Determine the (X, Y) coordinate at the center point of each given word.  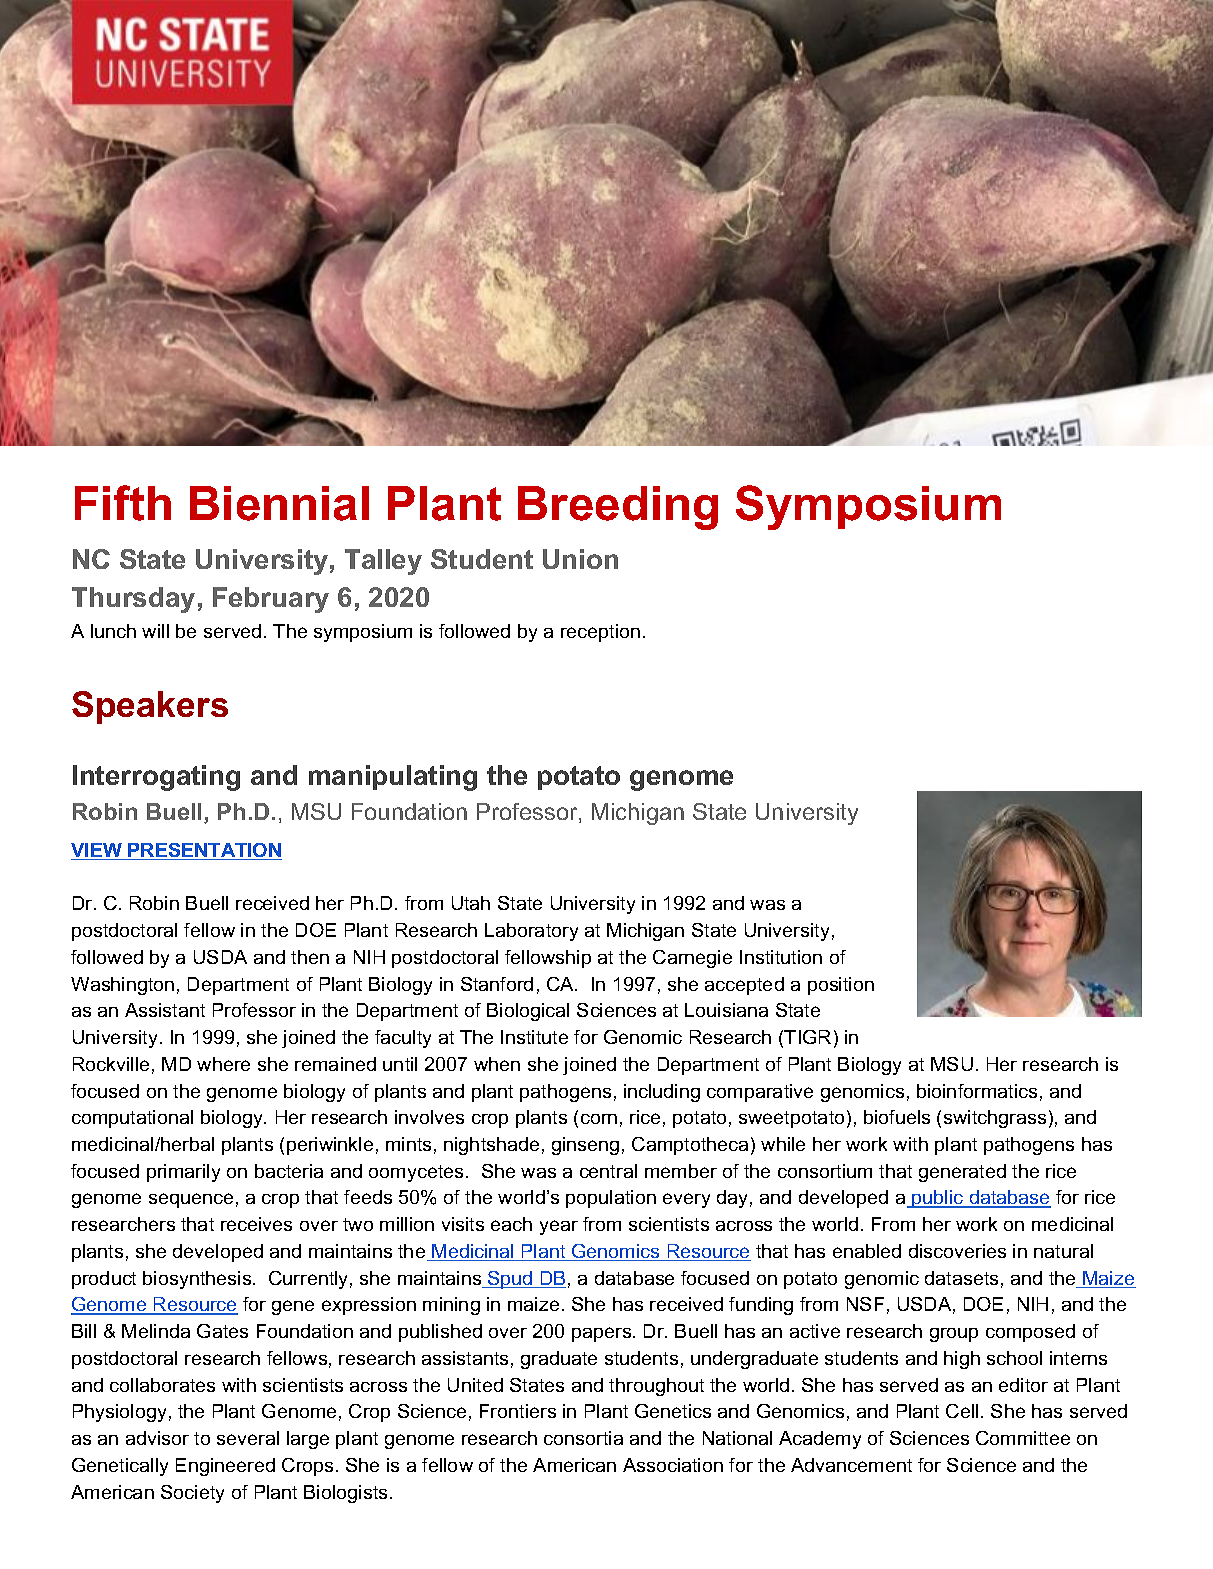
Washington (122, 986)
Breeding (618, 508)
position (841, 986)
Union (580, 559)
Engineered (225, 1467)
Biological (528, 1012)
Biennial (279, 503)
